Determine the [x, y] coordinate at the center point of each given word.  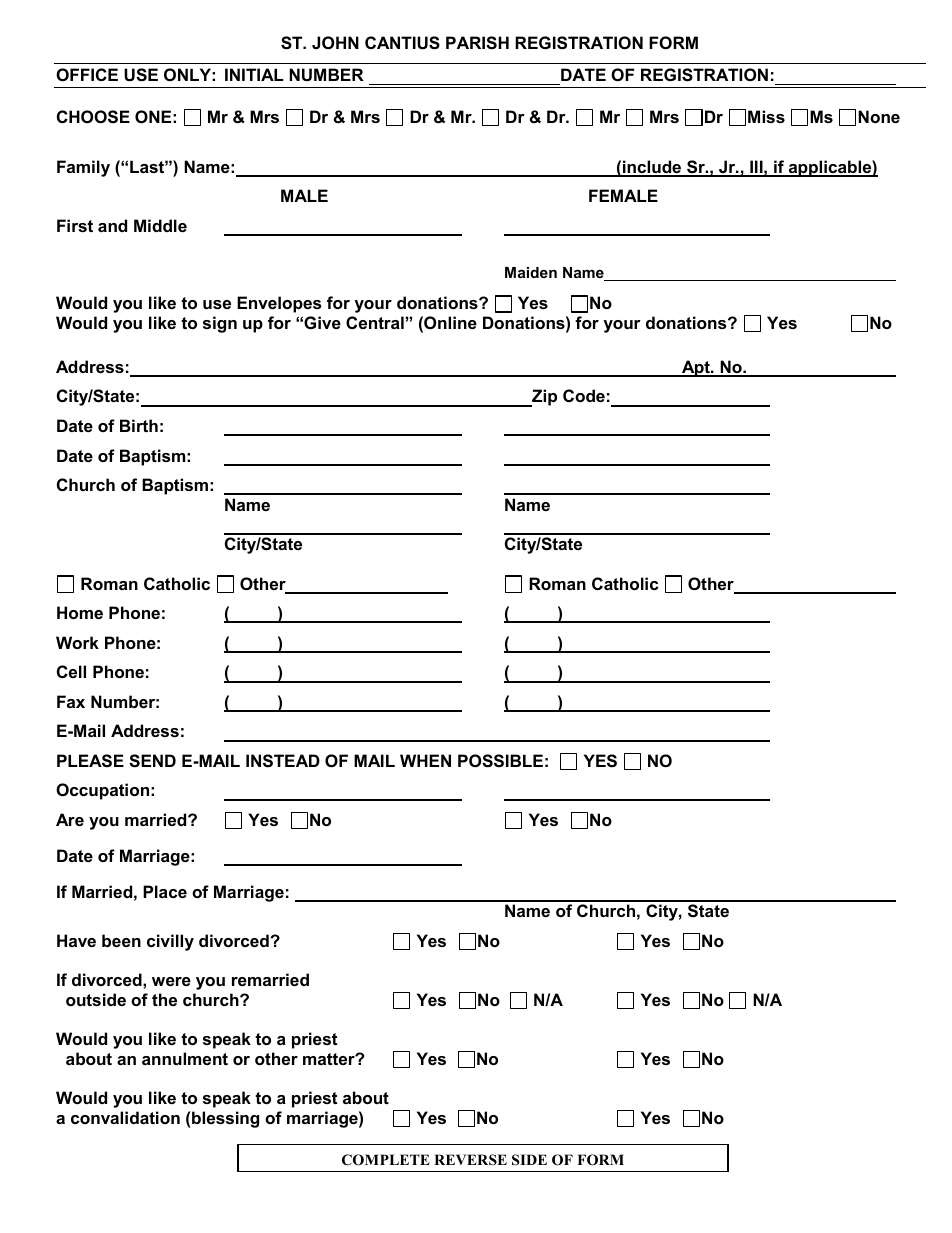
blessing [225, 1119]
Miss [766, 116]
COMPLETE [386, 1160]
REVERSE [470, 1160]
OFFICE [87, 74]
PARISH [477, 43]
